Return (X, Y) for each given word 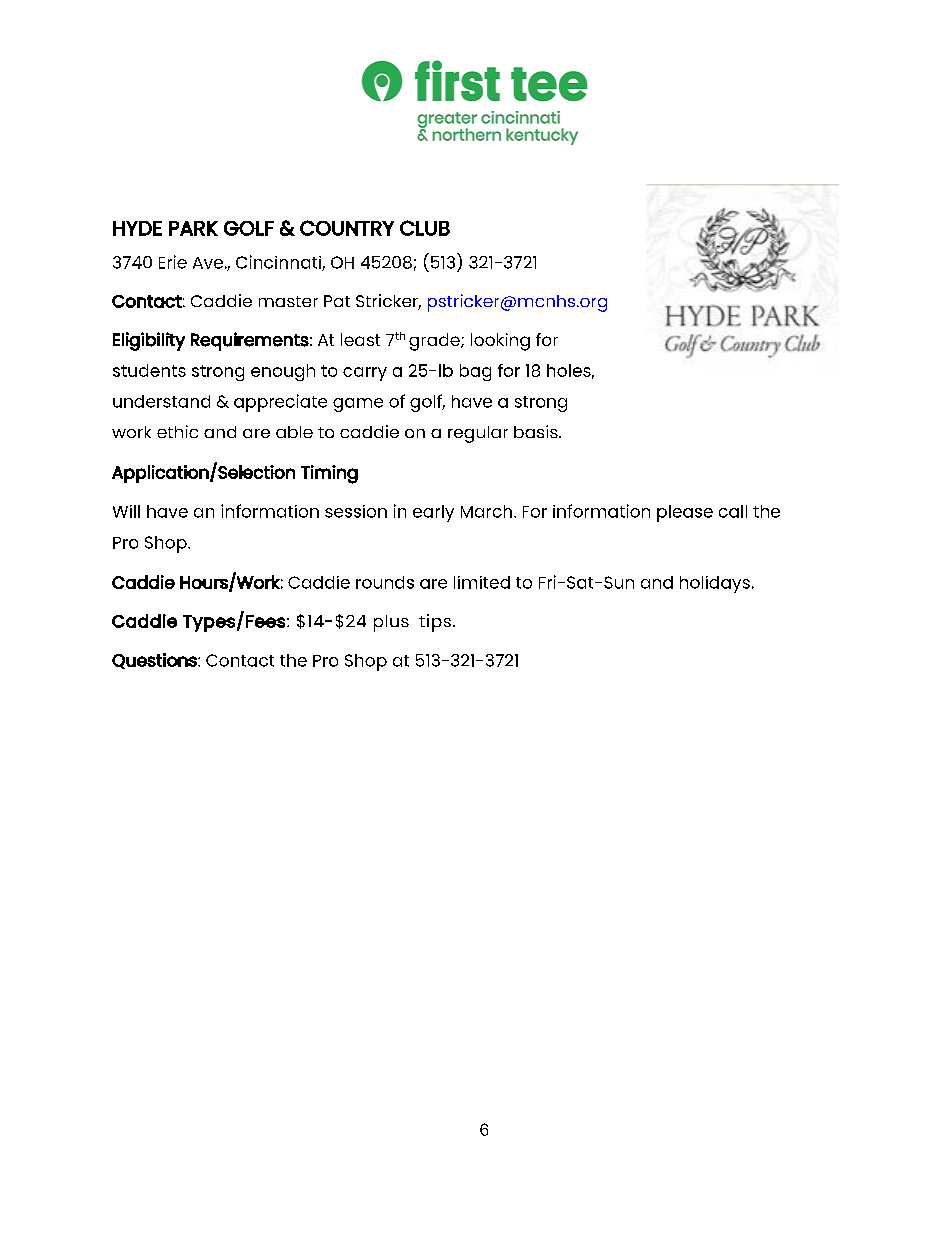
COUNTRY (347, 228)
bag (475, 372)
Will (126, 511)
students (149, 370)
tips (435, 623)
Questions (155, 661)
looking (500, 342)
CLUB (425, 228)
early (433, 513)
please (685, 513)
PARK (193, 228)
